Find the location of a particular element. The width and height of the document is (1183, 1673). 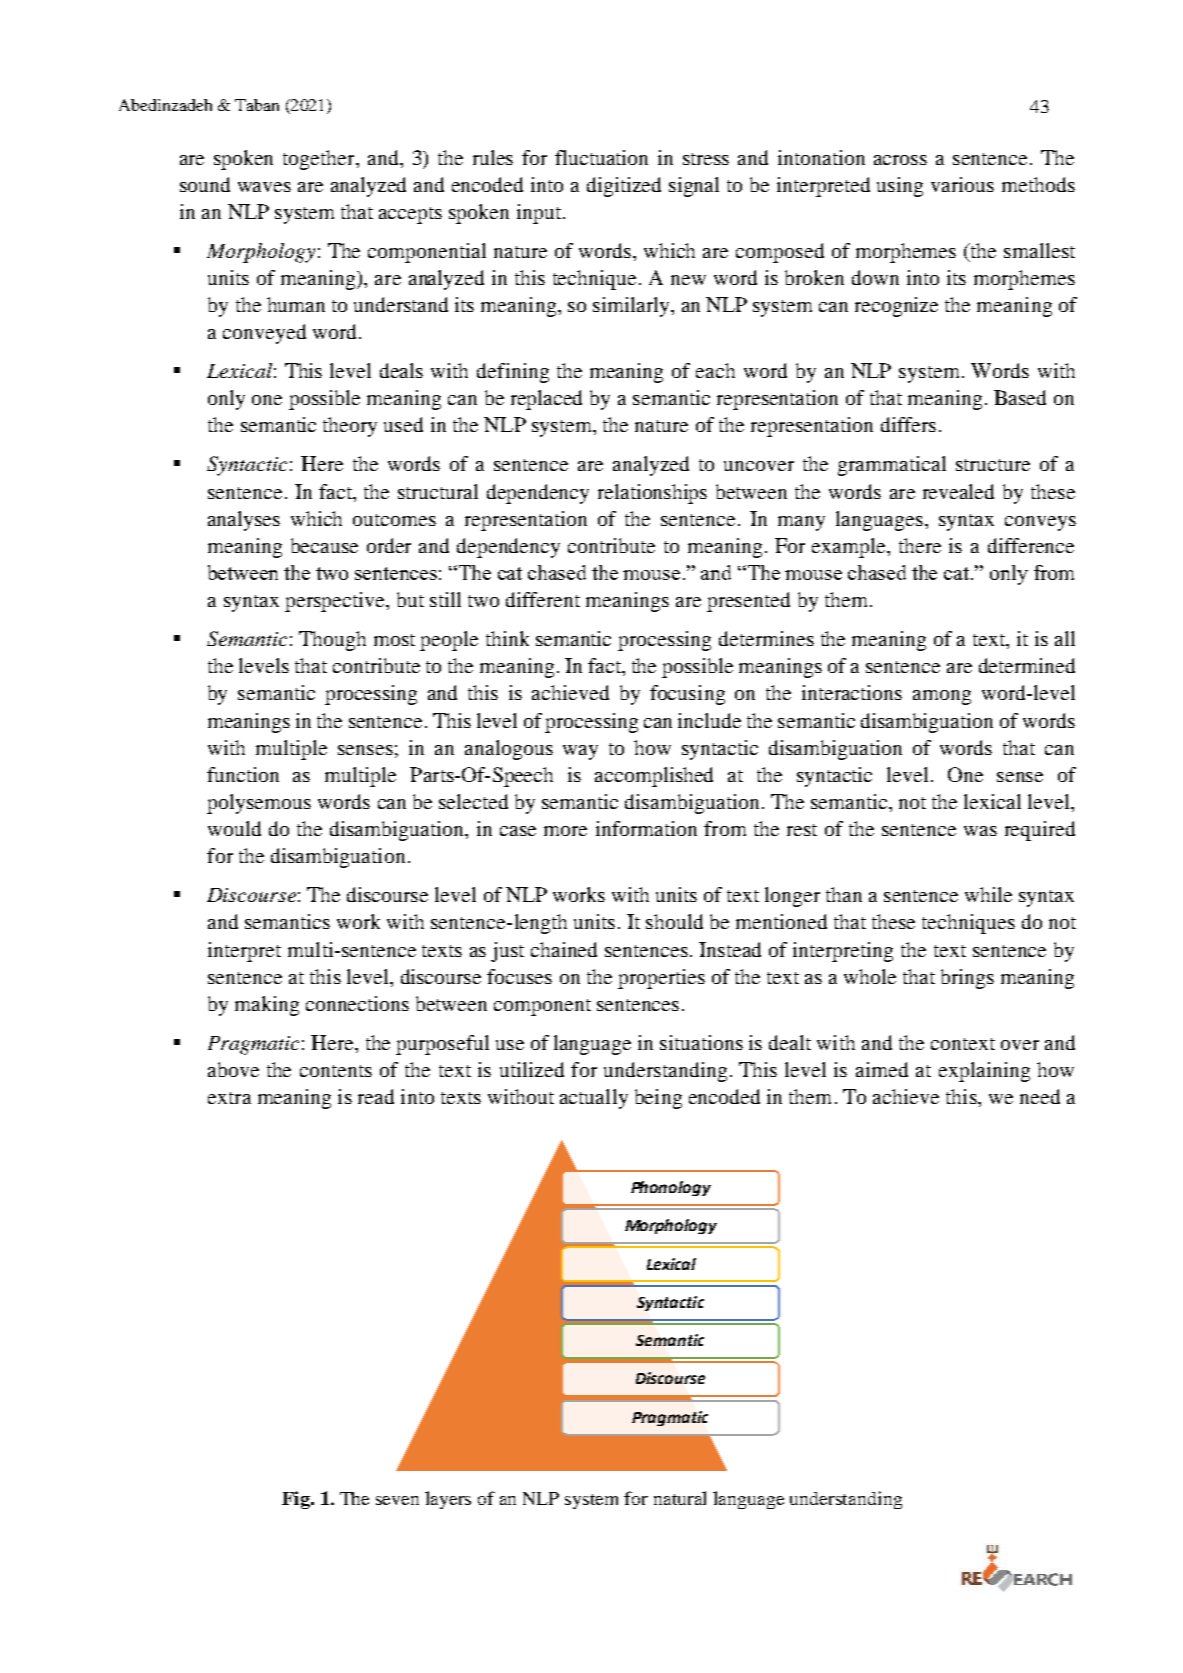

among is located at coordinates (942, 697).
